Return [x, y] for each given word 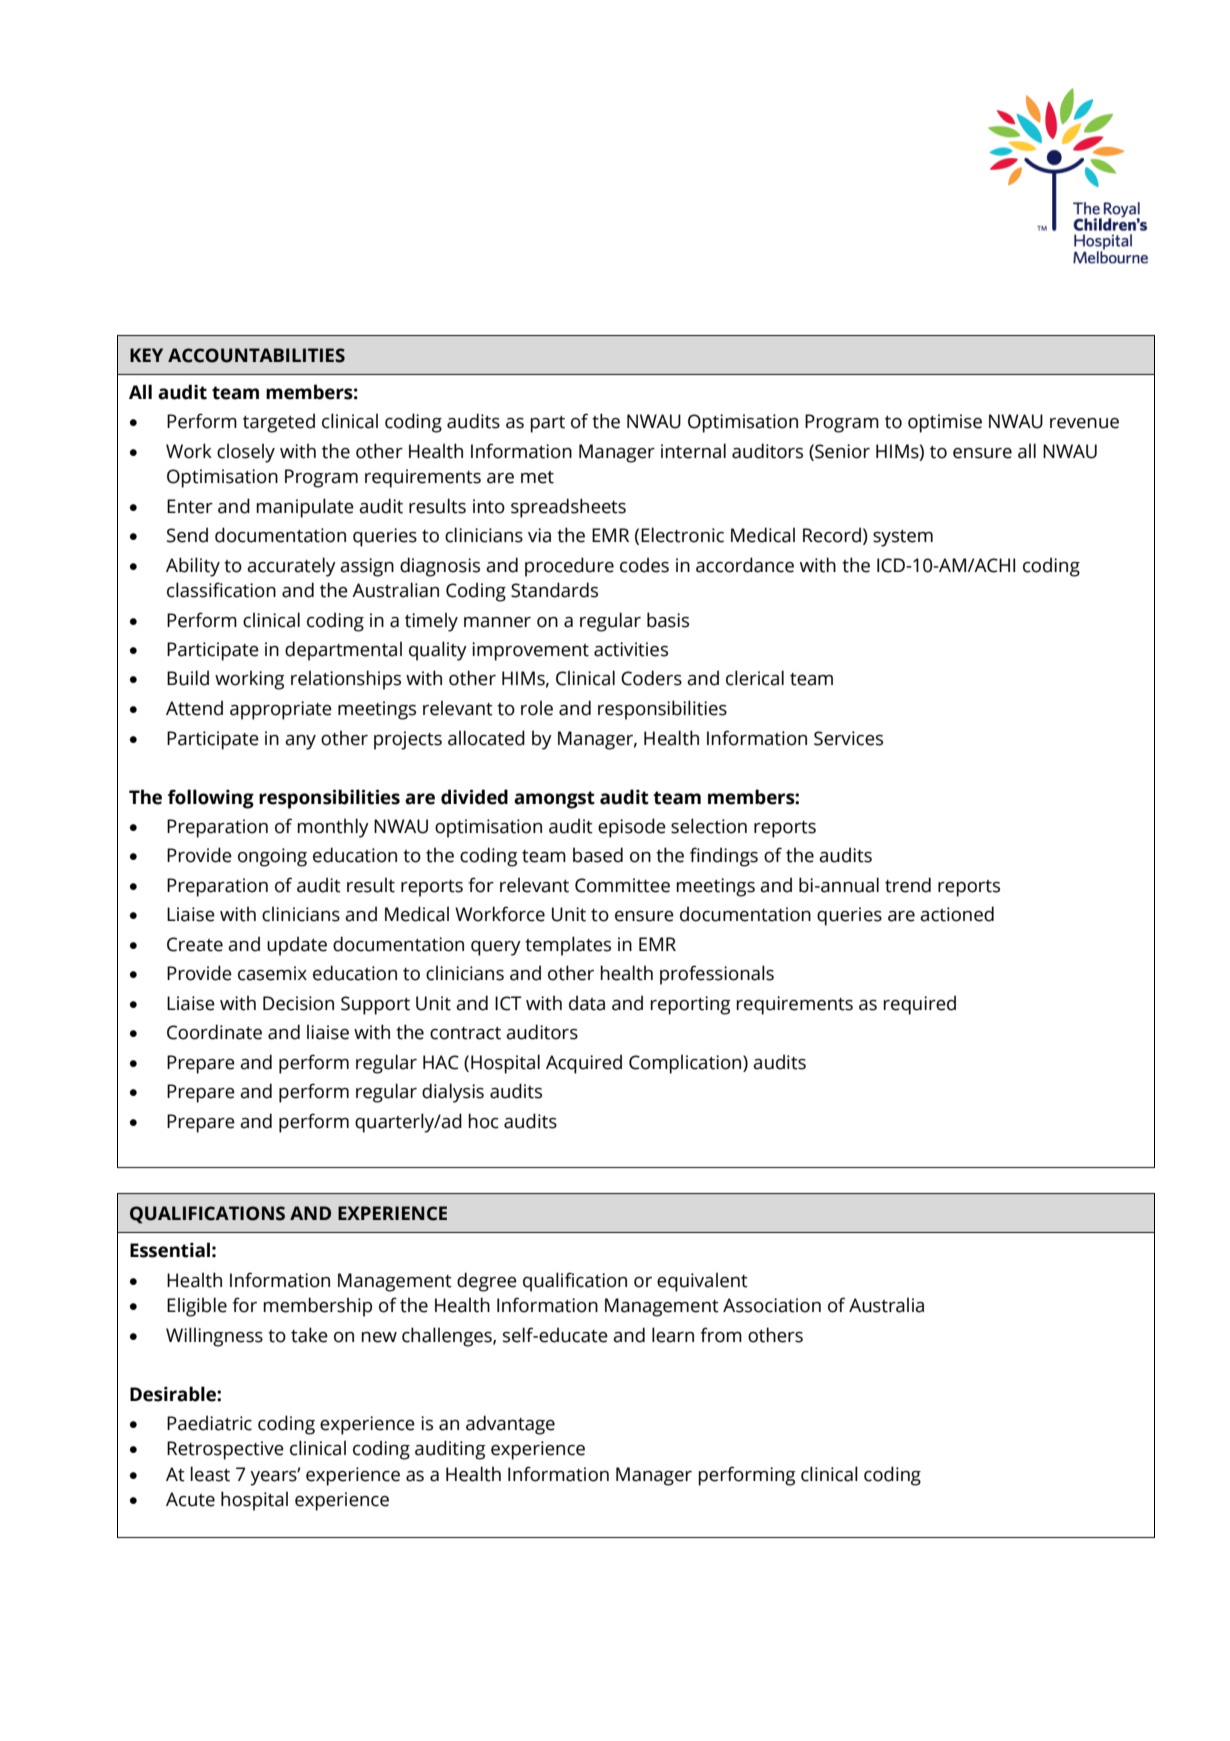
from [721, 1335]
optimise [945, 423]
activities [631, 649]
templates [568, 946]
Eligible [197, 1307]
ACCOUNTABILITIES [256, 355]
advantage [510, 1425]
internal [693, 451]
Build [188, 678]
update [297, 946]
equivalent [702, 1282]
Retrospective [225, 1450]
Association [772, 1305]
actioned [957, 914]
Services [848, 738]
